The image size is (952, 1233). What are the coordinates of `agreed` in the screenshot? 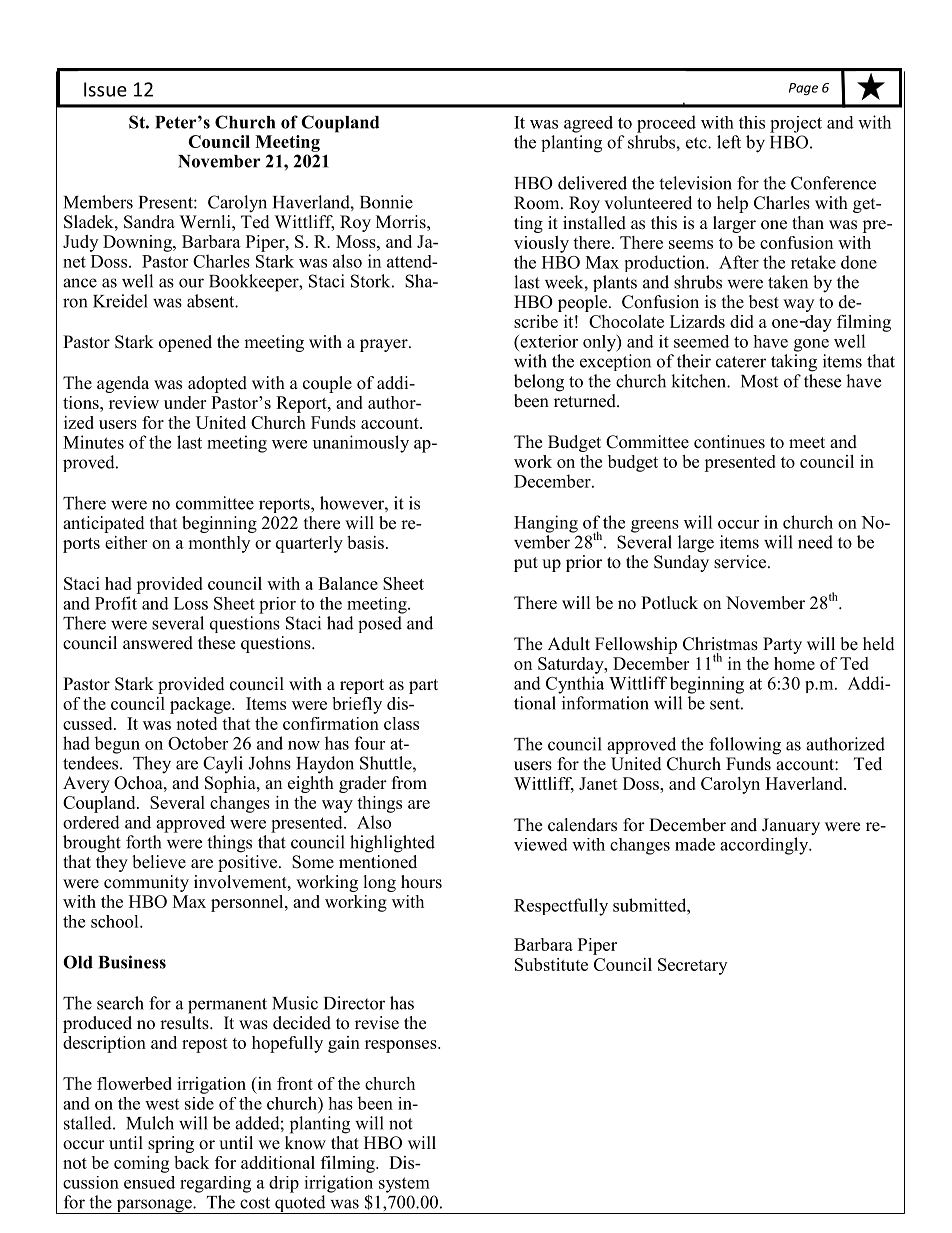 It's located at (588, 124).
